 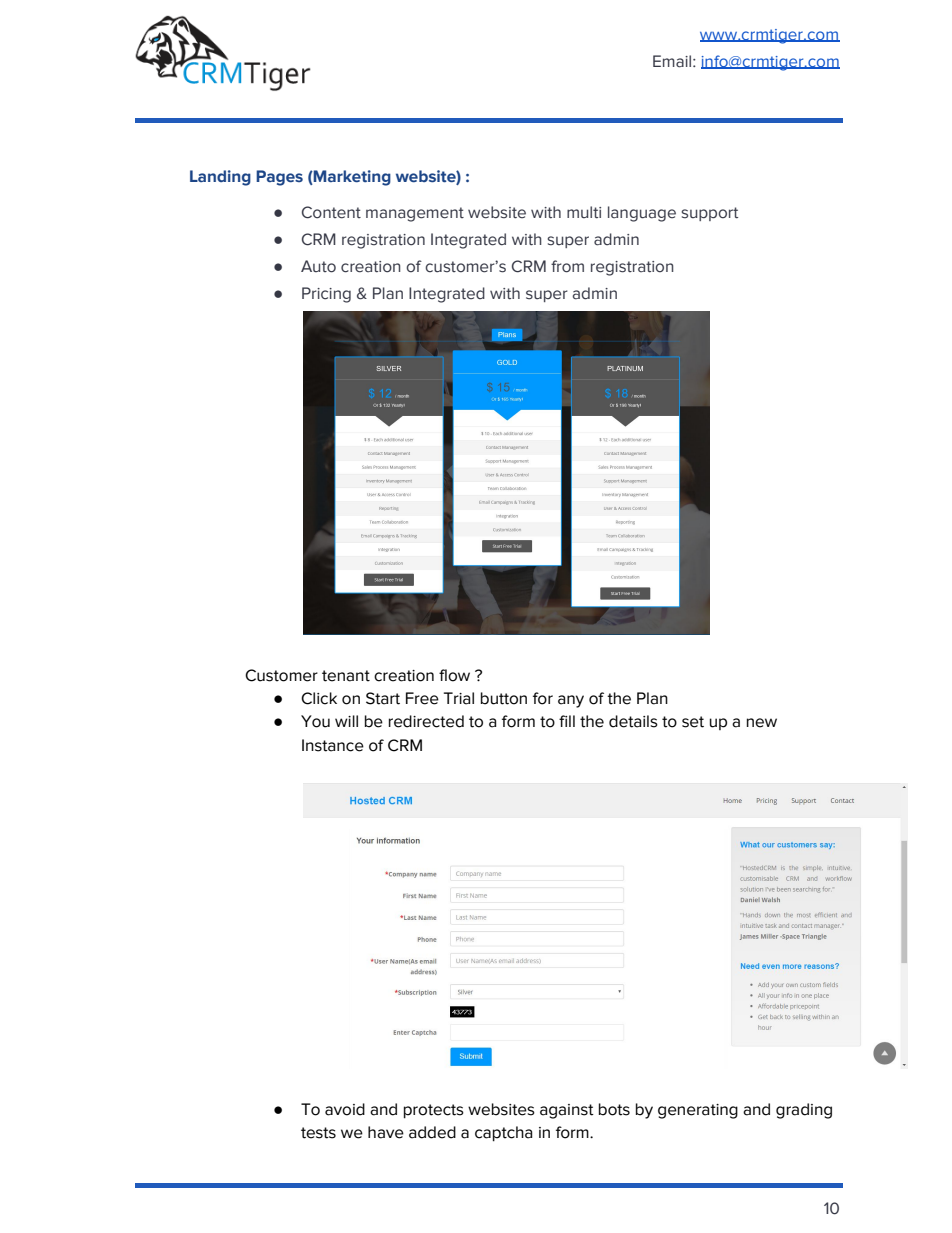 What do you see at coordinates (762, 723) in the screenshot?
I see `new` at bounding box center [762, 723].
